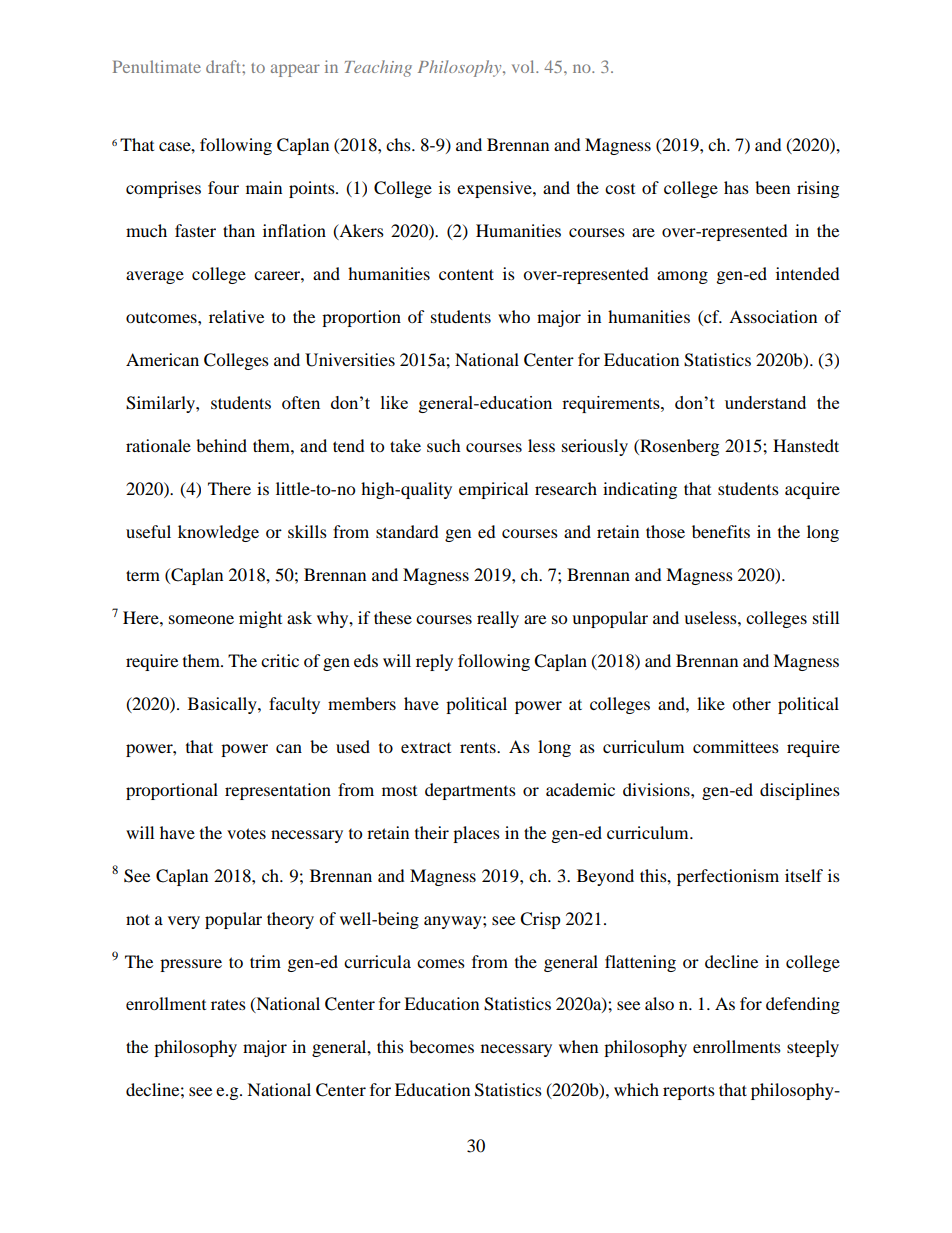 The width and height of the document is (952, 1233). I want to click on has, so click(736, 187).
